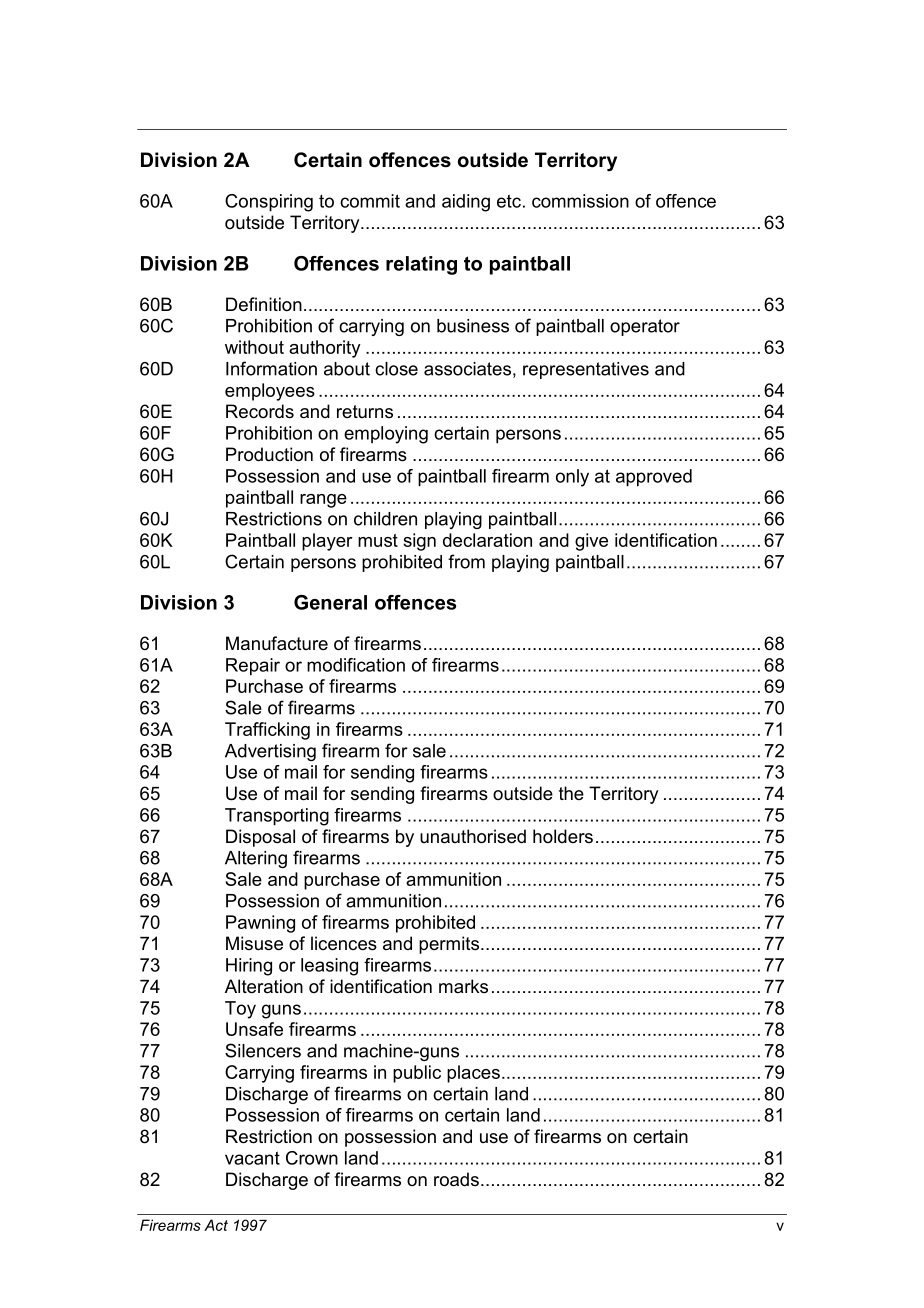 This image has width=924, height=1308. What do you see at coordinates (473, 836) in the image?
I see `unauthorised` at bounding box center [473, 836].
